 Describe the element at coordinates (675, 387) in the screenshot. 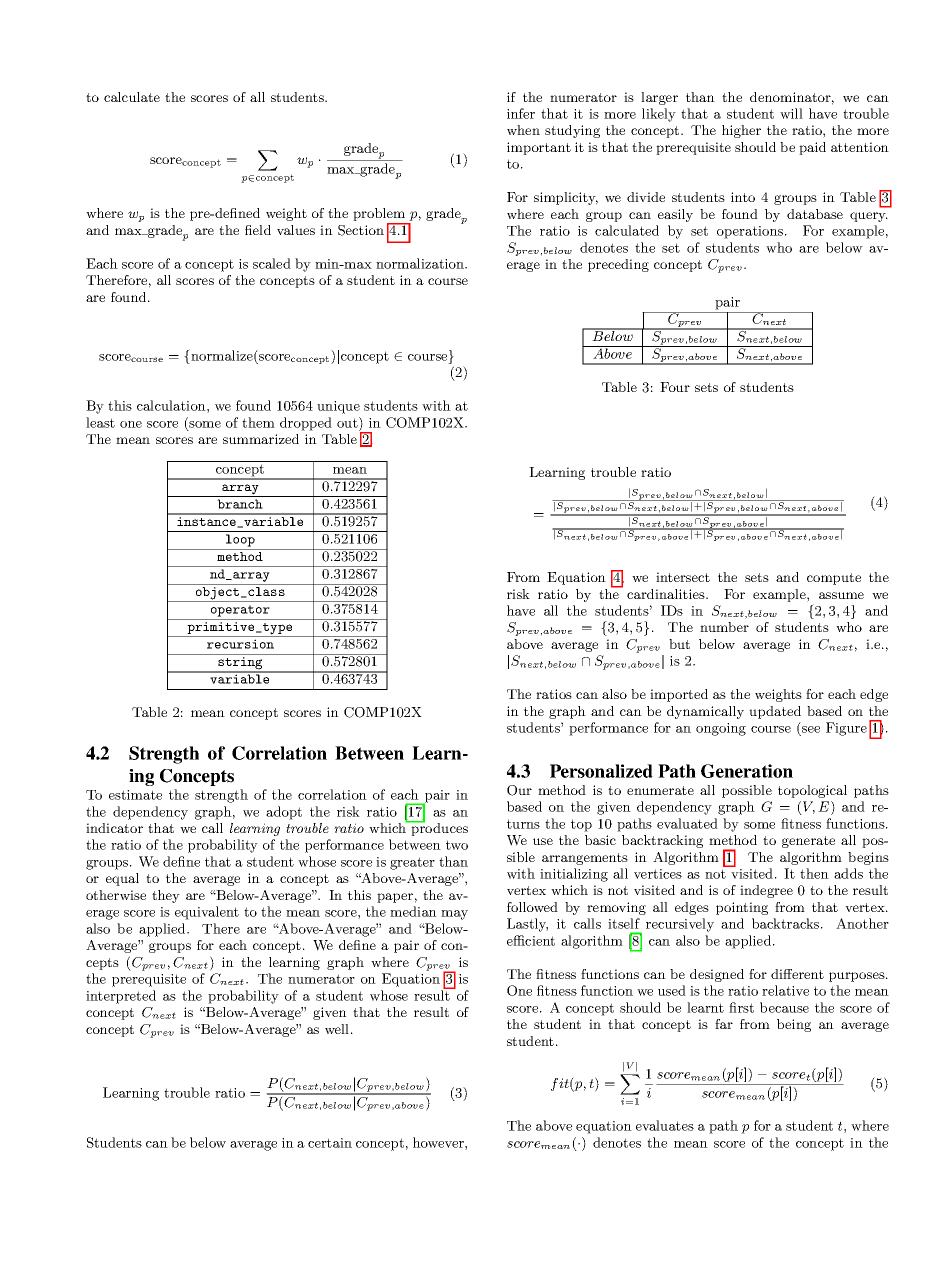

I see `Four` at that location.
